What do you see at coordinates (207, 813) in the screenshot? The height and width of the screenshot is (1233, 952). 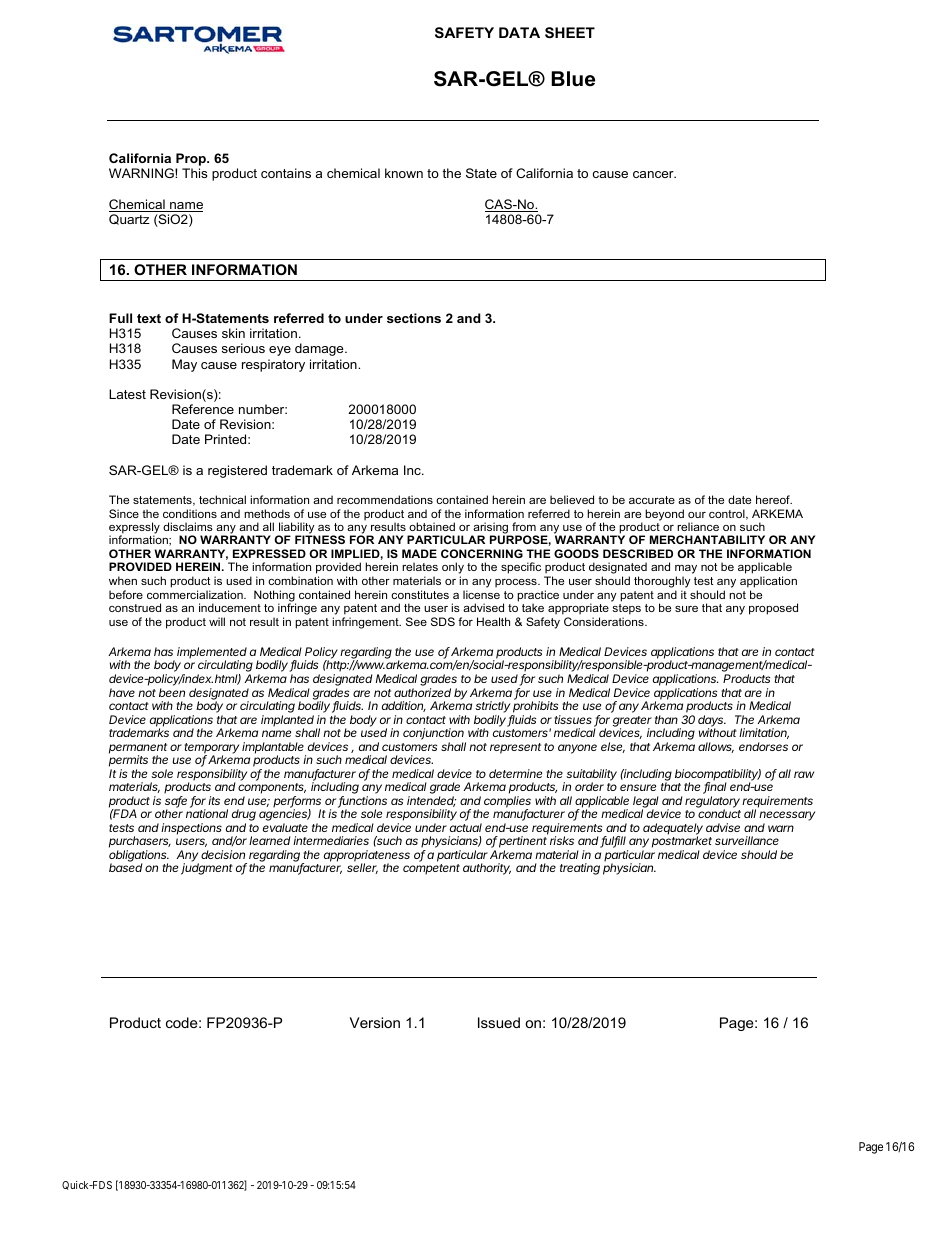 I see `national` at bounding box center [207, 813].
